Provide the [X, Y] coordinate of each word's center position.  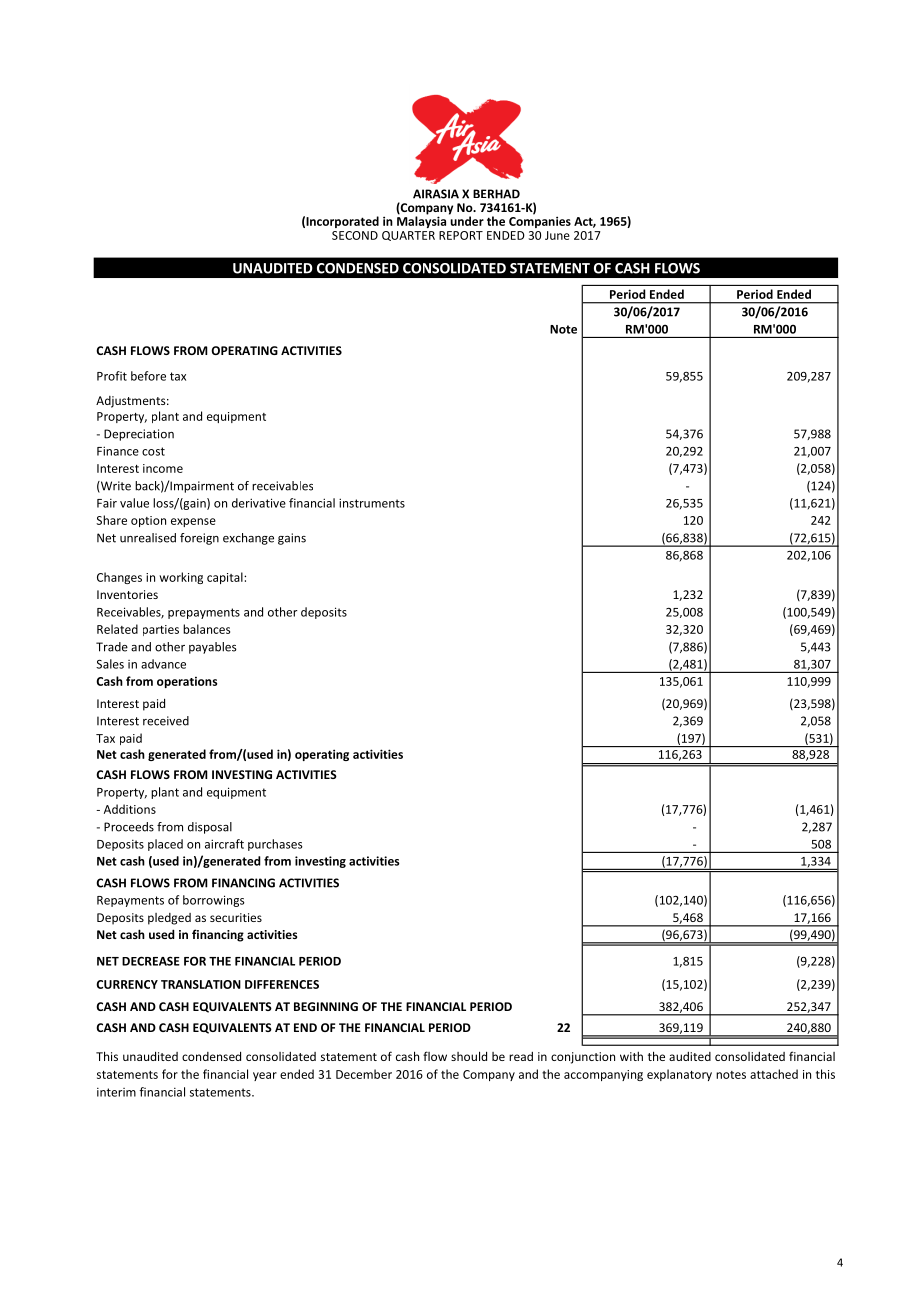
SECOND [355, 235]
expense [193, 522]
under [466, 220]
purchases [275, 845]
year [265, 1076]
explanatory [679, 1075]
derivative [259, 503]
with [631, 1056]
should [469, 1056]
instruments [372, 503]
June [557, 235]
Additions [130, 809]
